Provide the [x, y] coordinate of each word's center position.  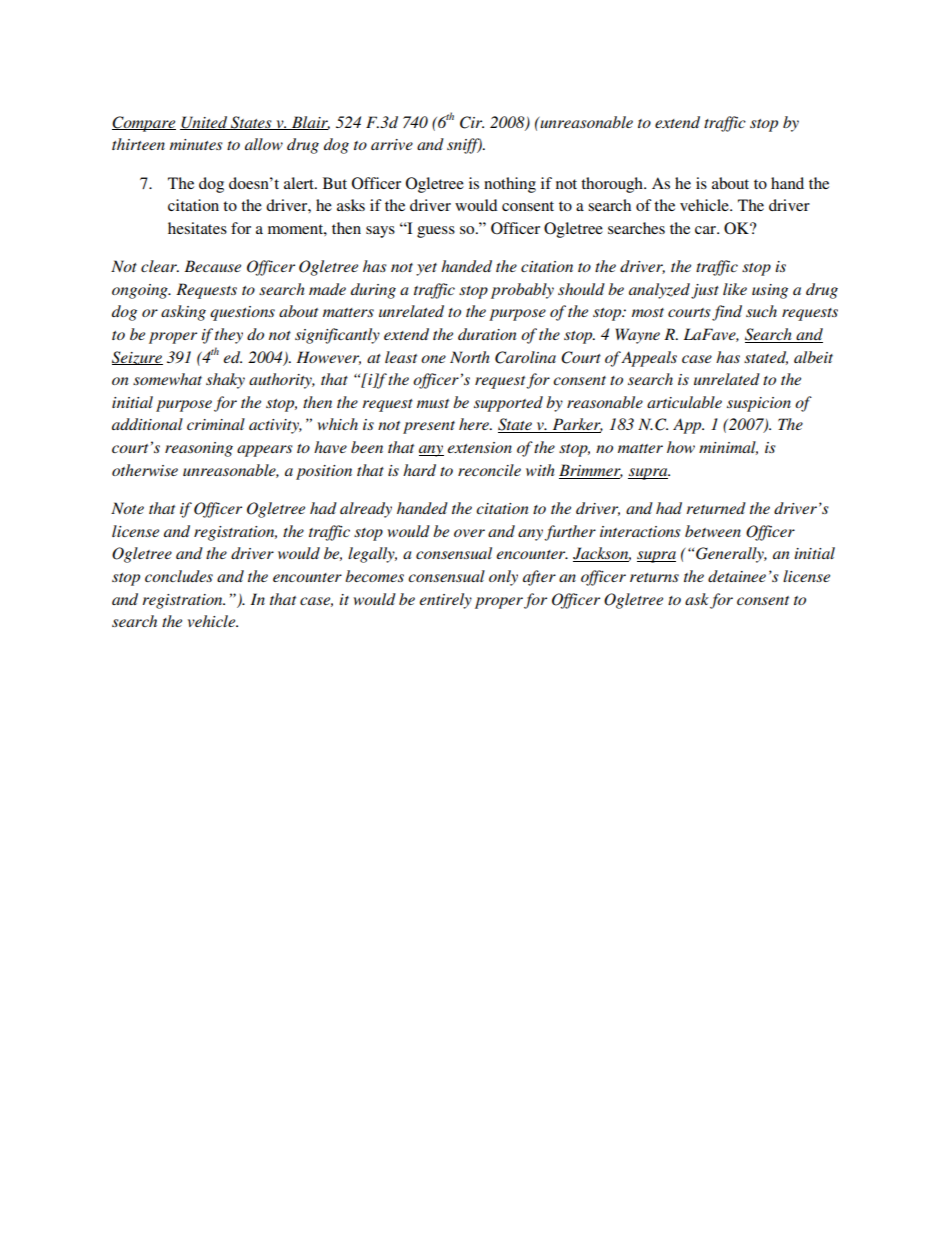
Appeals [649, 359]
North [470, 357]
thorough [613, 185]
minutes [196, 144]
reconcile [489, 470]
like [735, 289]
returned [716, 508]
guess [436, 232]
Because [212, 266]
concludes [179, 576]
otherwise [145, 470]
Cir [472, 122]
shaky [225, 381]
